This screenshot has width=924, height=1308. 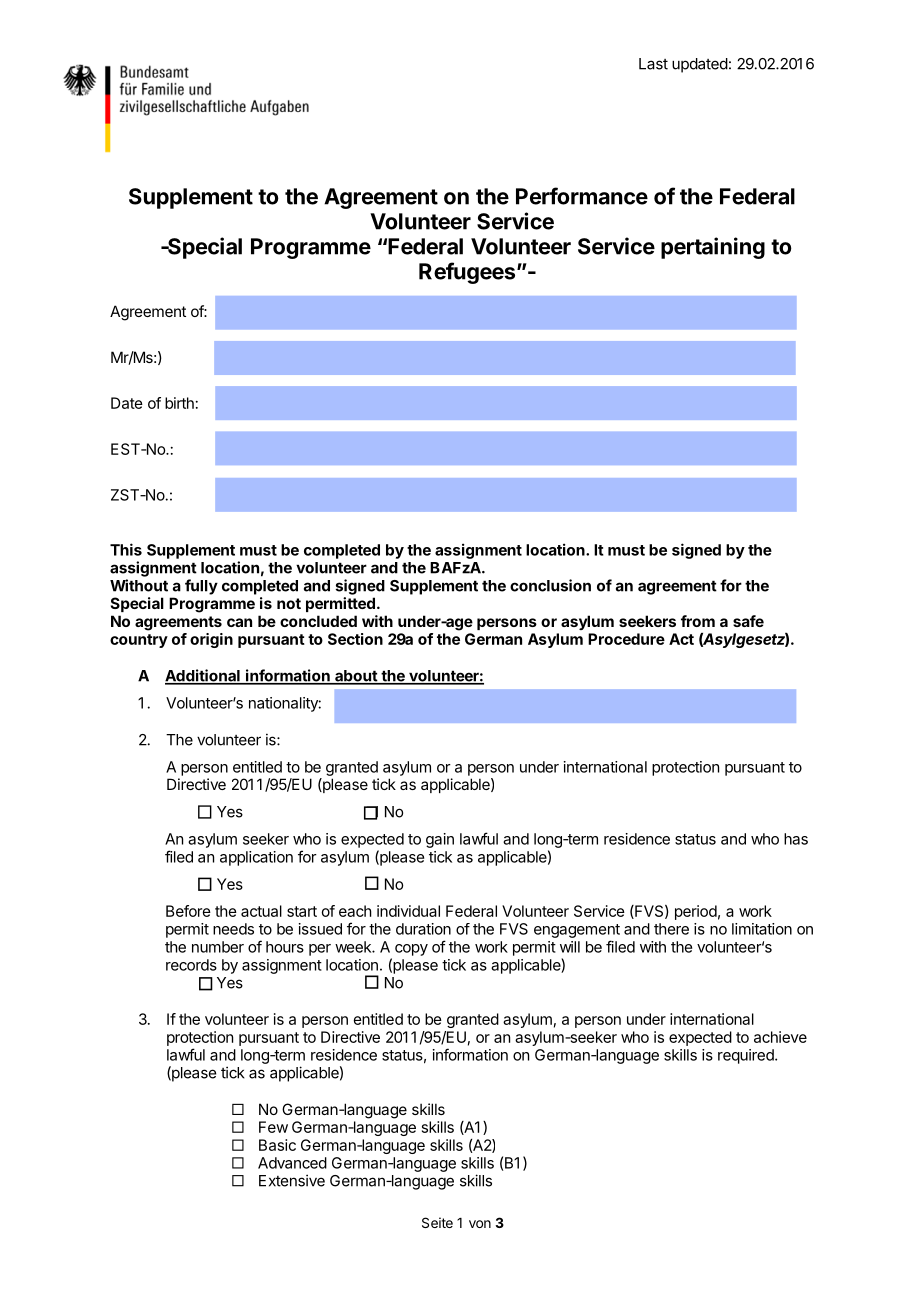 What do you see at coordinates (256, 858) in the screenshot?
I see `application` at bounding box center [256, 858].
